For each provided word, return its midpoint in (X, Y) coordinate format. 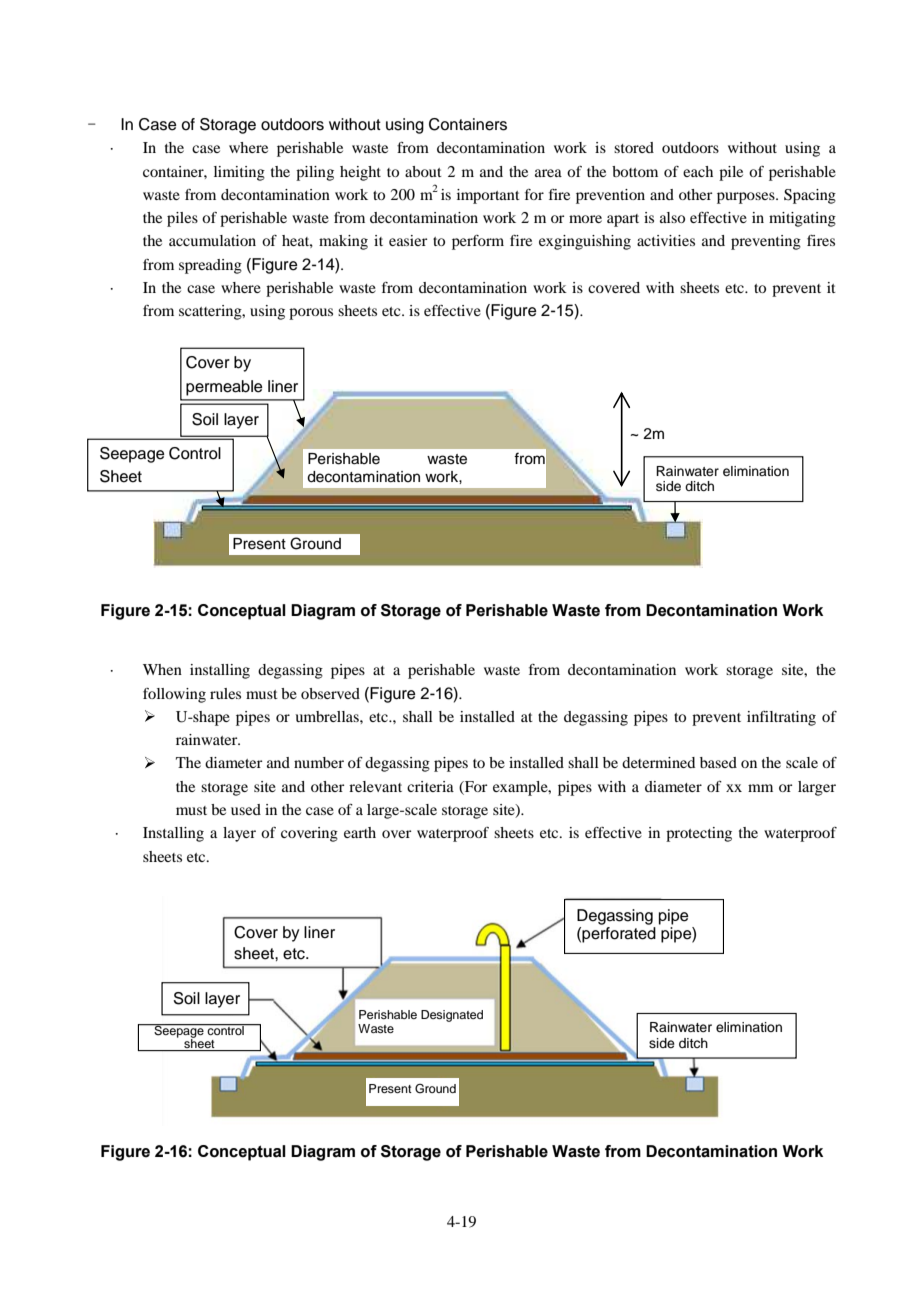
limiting (239, 173)
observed (330, 693)
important (488, 196)
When (162, 669)
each (698, 171)
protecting (699, 834)
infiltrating (781, 718)
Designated (452, 1016)
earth (360, 832)
